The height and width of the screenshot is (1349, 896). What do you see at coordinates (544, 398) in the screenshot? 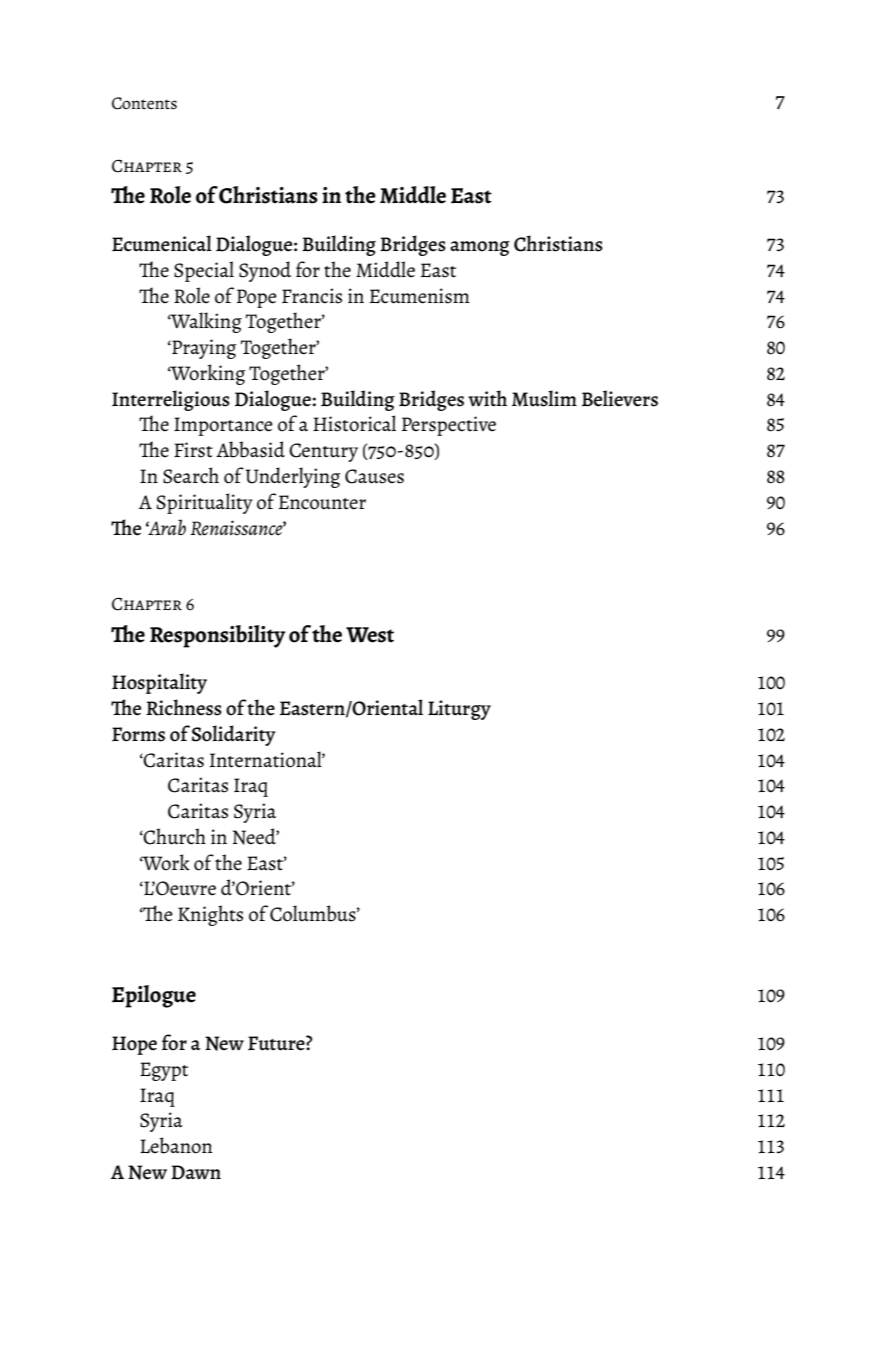
I see `Muslim` at bounding box center [544, 398].
